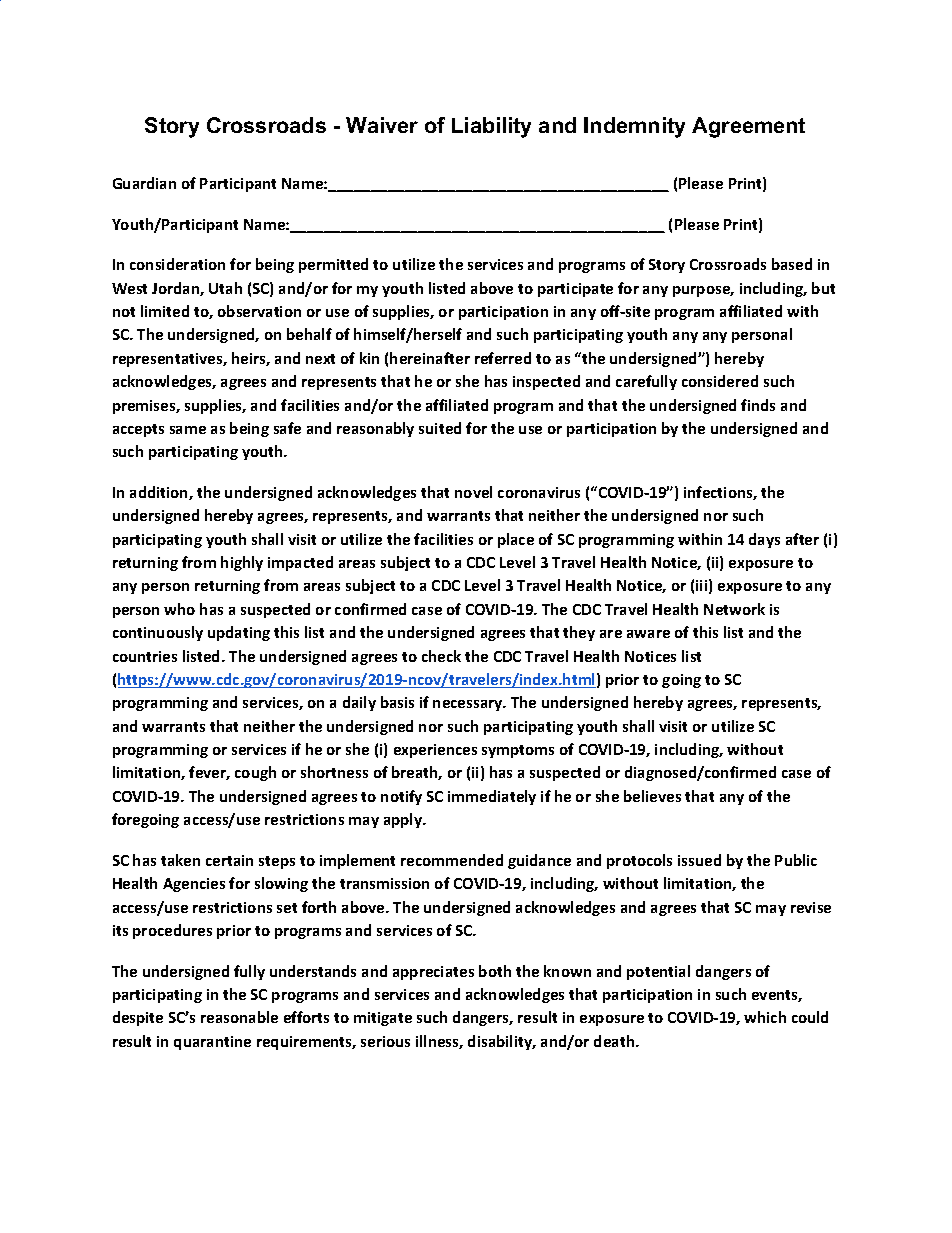 This document has width=952, height=1233. I want to click on considered, so click(720, 381).
